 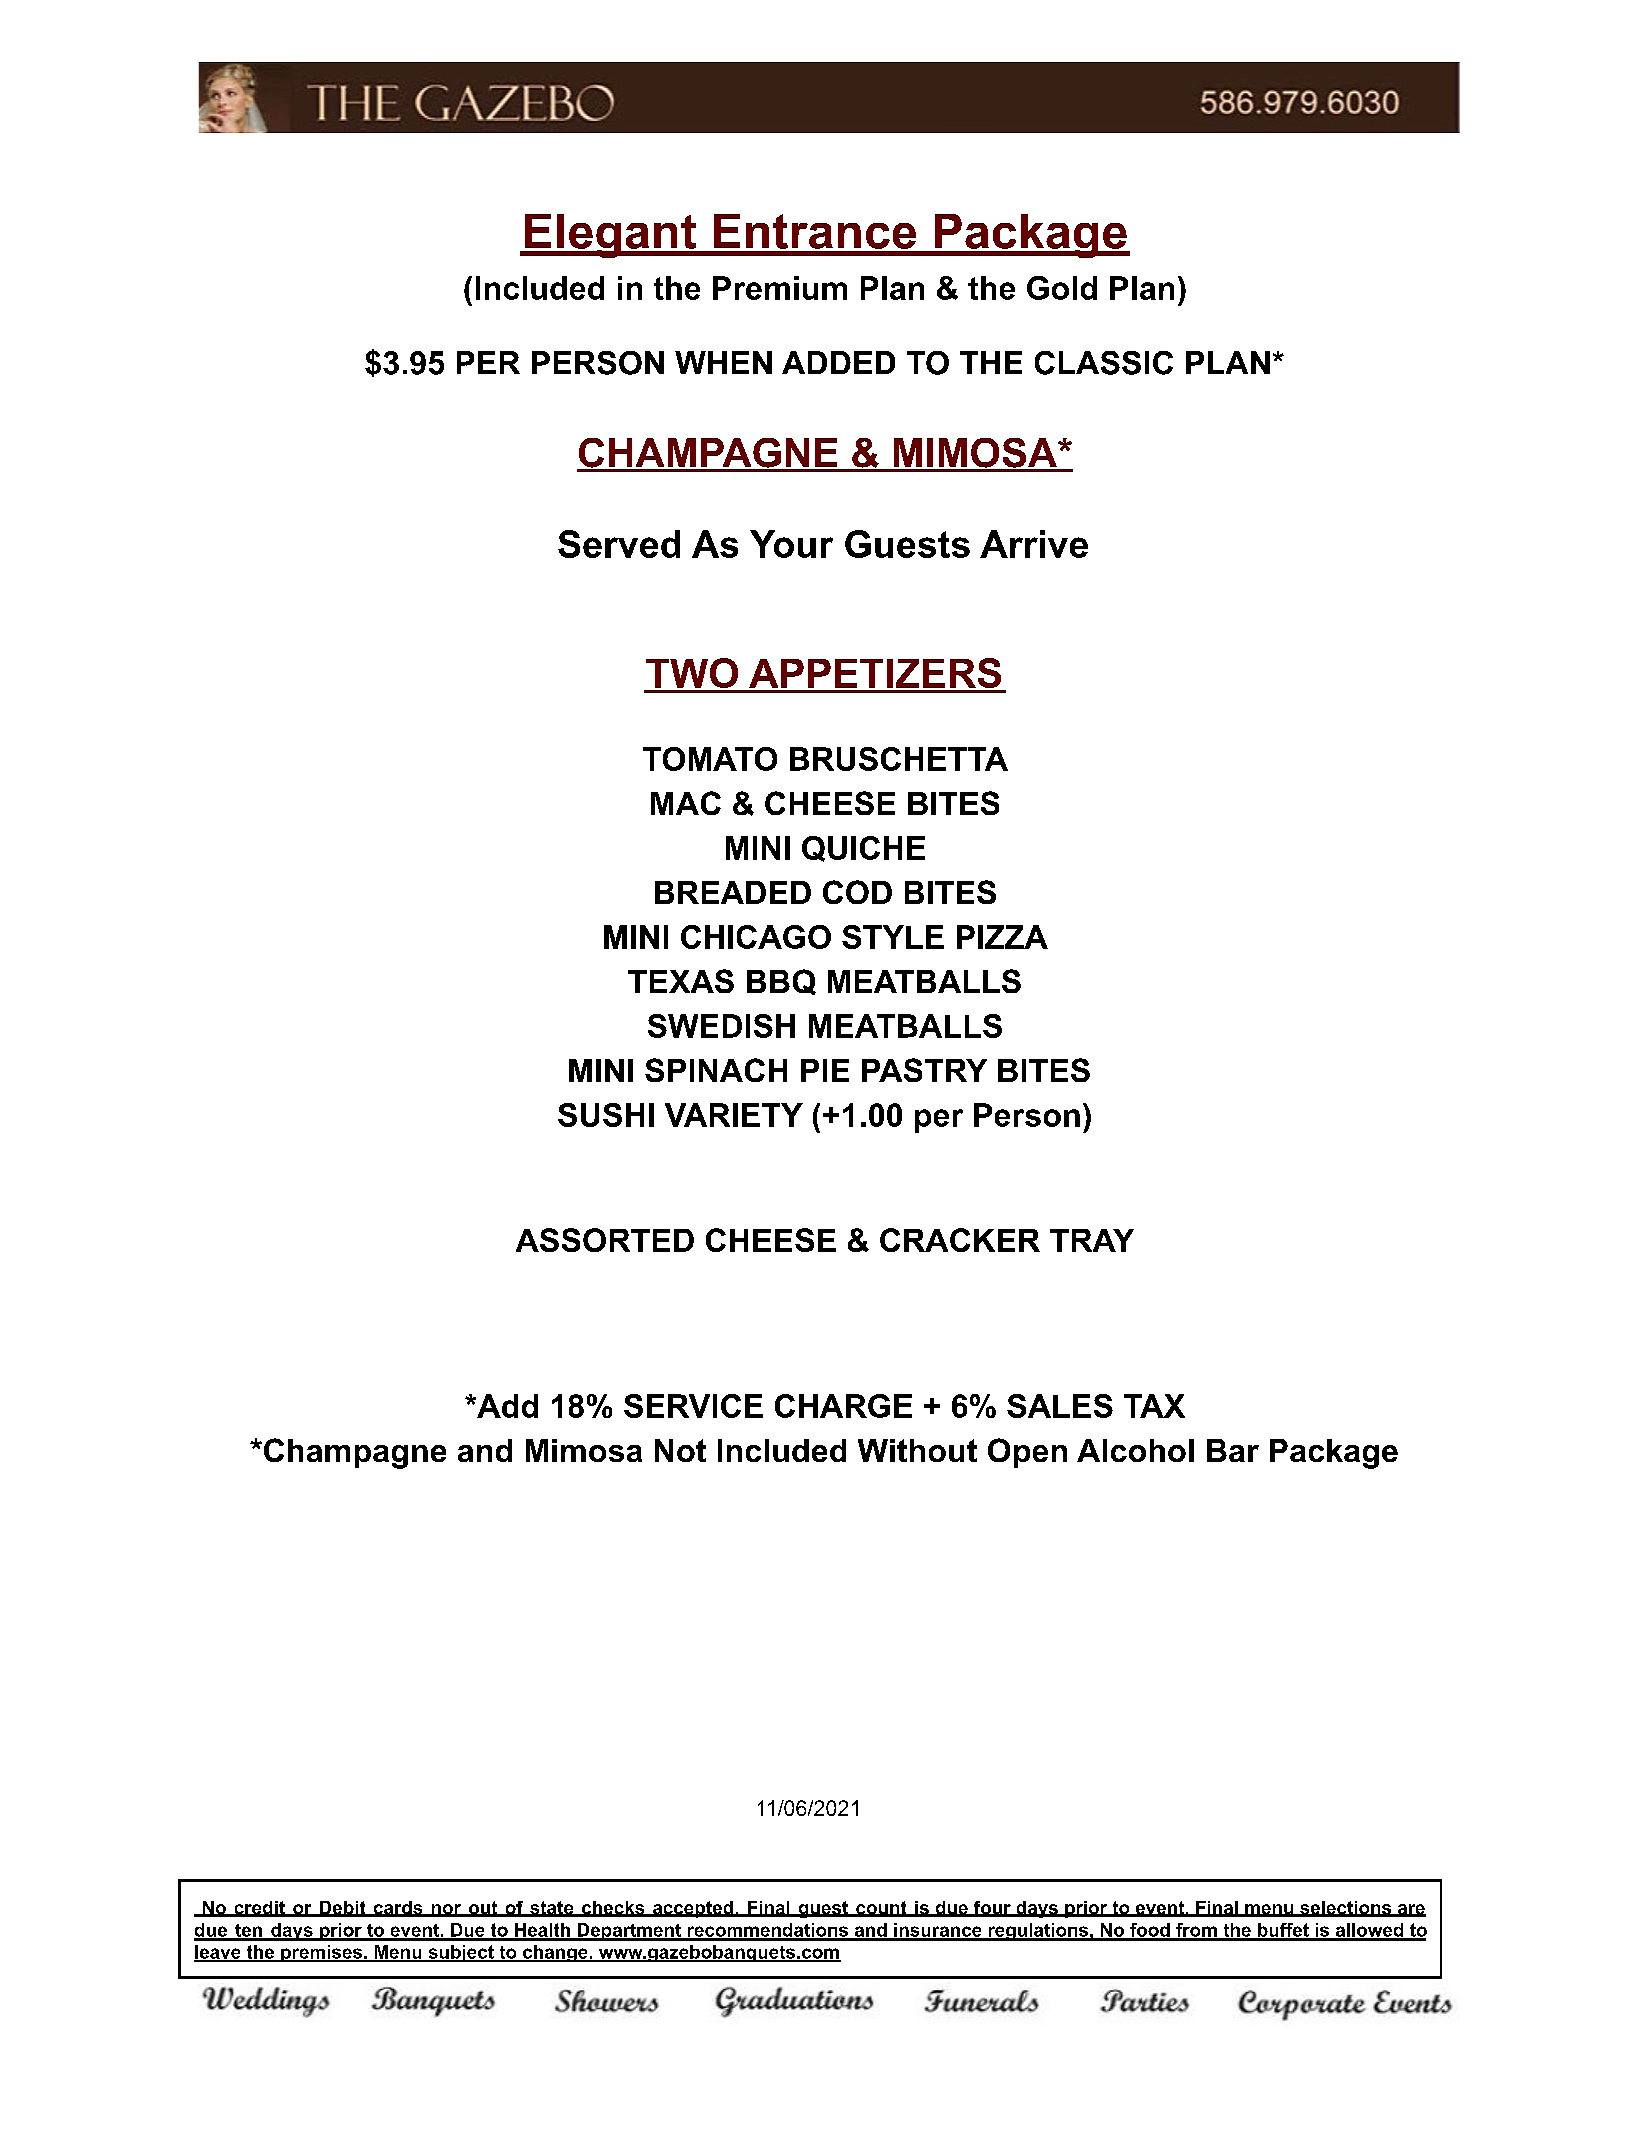 I want to click on Served, so click(x=619, y=544).
